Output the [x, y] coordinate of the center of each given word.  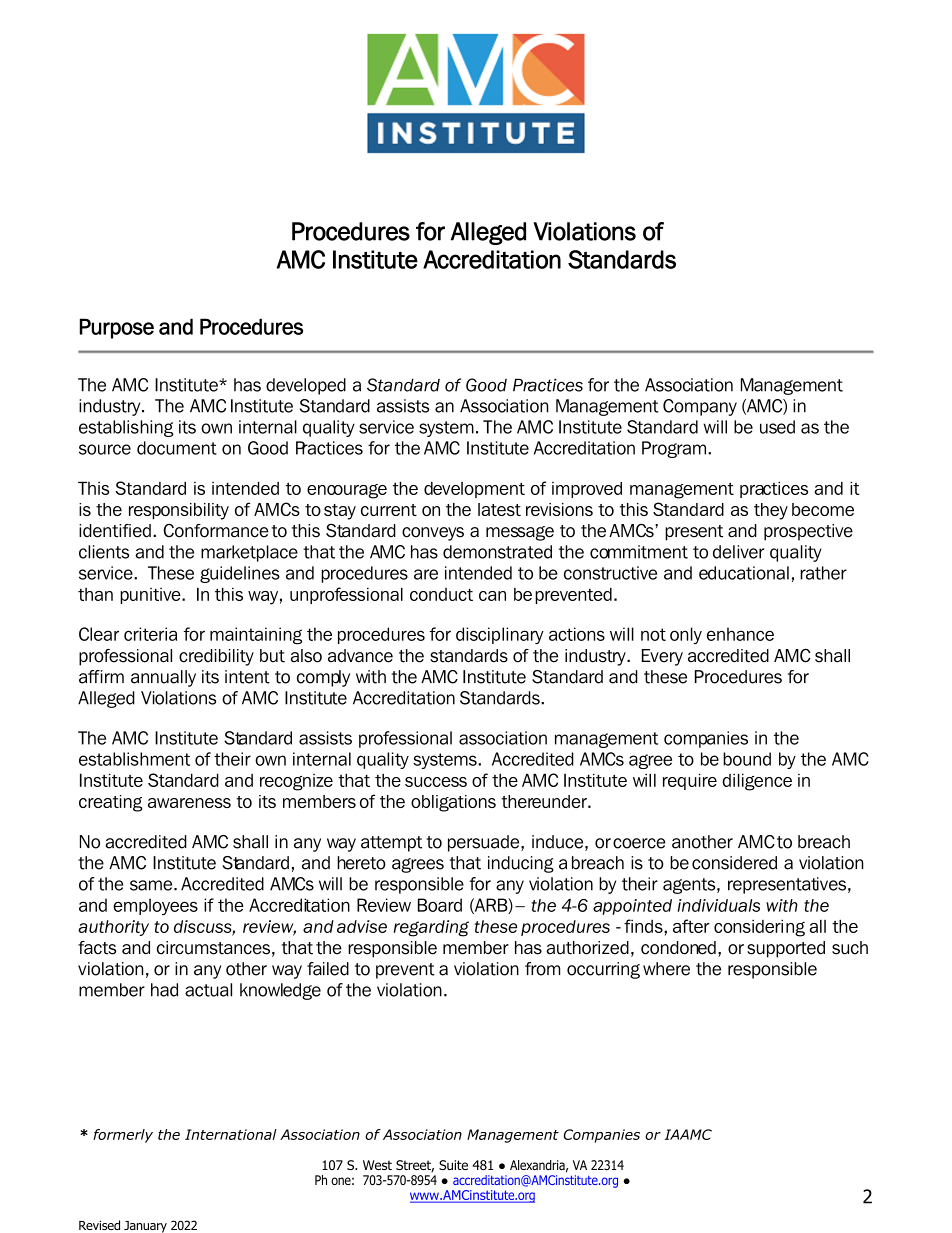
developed [306, 386]
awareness [189, 803]
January [145, 1227]
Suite [453, 1165]
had [164, 990]
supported [786, 949]
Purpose [117, 328]
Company [700, 407]
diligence [757, 782]
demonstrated [497, 552]
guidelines [240, 574]
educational [744, 573]
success [436, 782]
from [542, 969]
